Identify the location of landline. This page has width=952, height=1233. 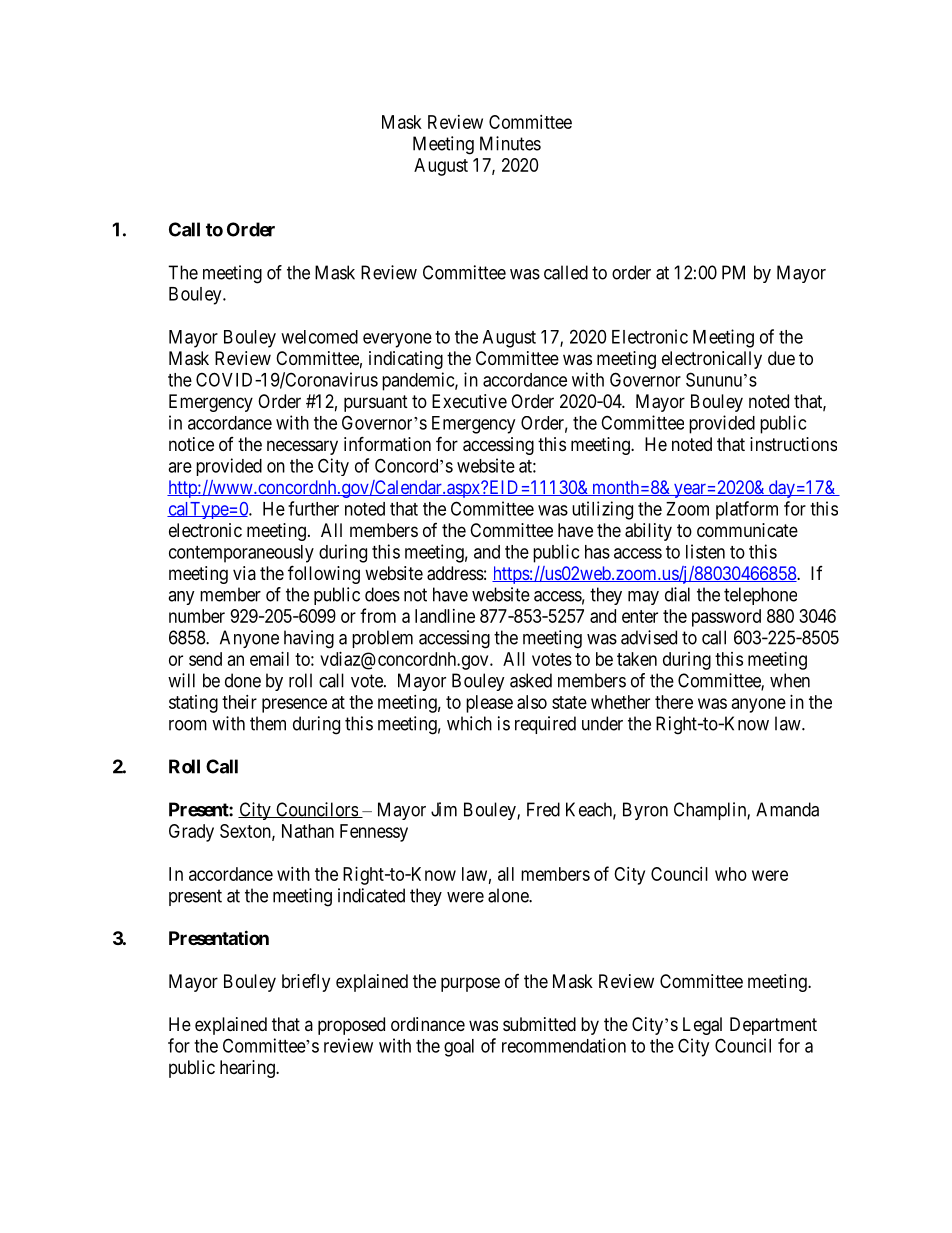
(445, 616).
